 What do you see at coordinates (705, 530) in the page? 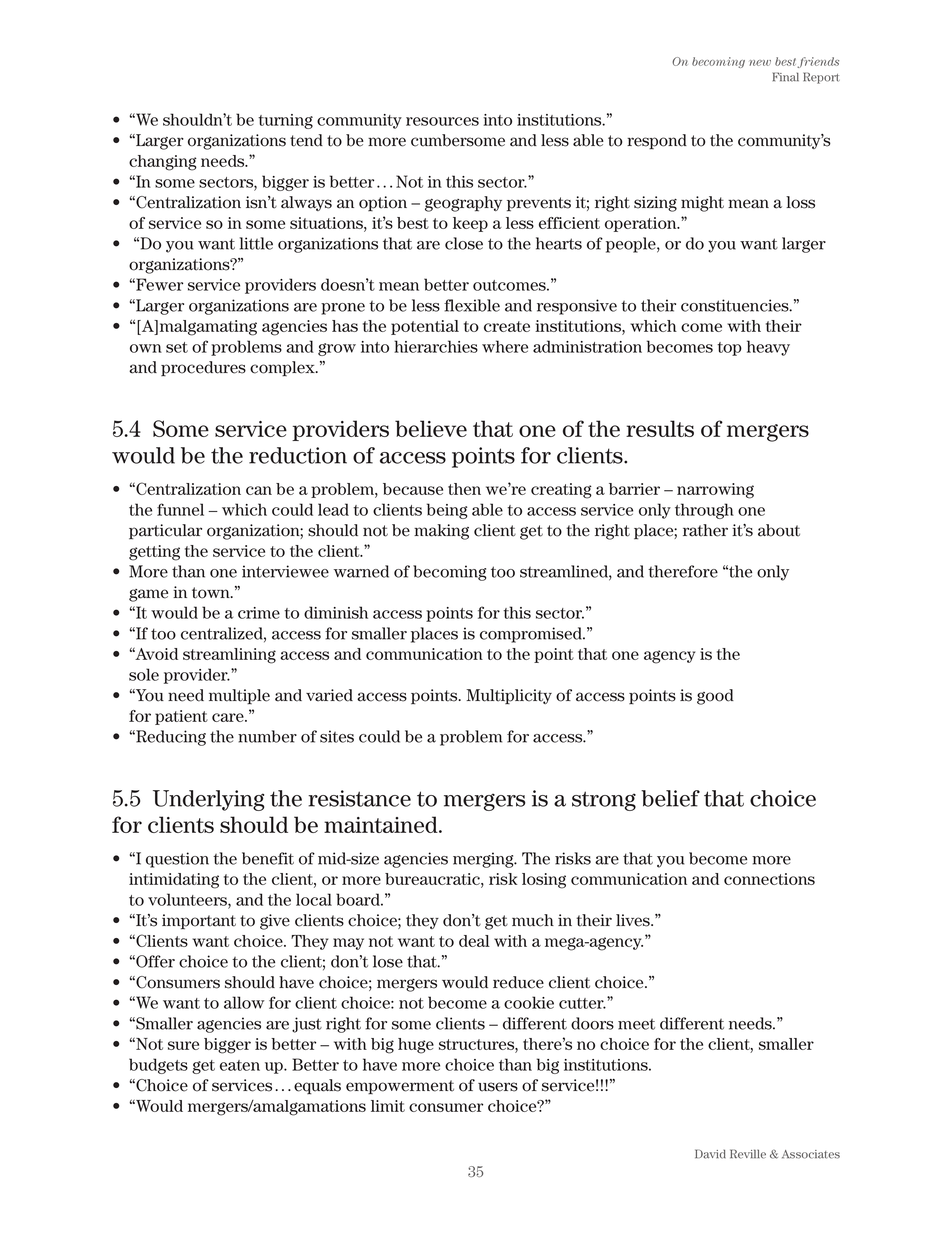
I see `rather` at bounding box center [705, 530].
